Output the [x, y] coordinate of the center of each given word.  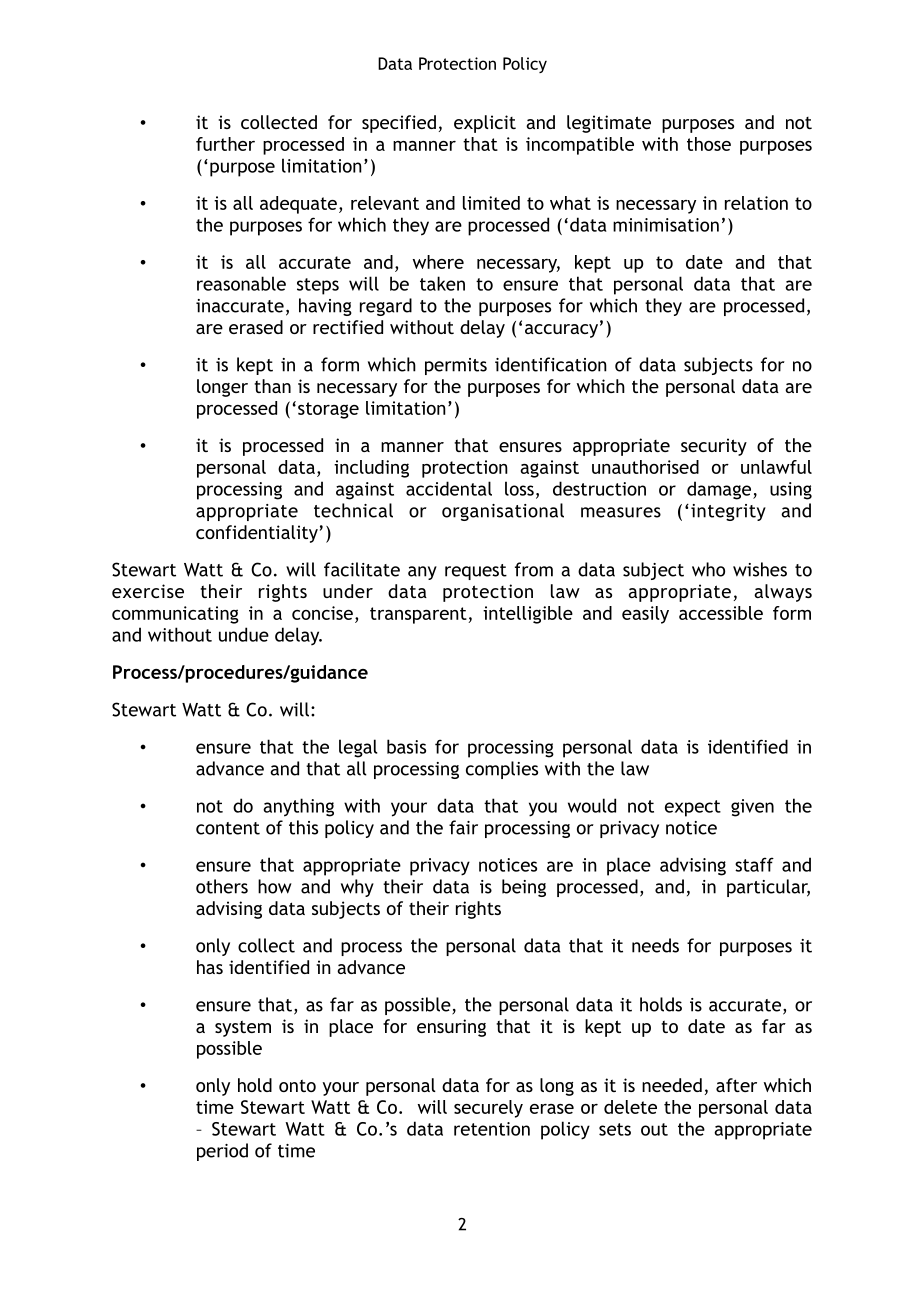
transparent [419, 615]
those [709, 144]
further [225, 144]
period [222, 1152]
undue [244, 634]
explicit [485, 124]
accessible [721, 613]
